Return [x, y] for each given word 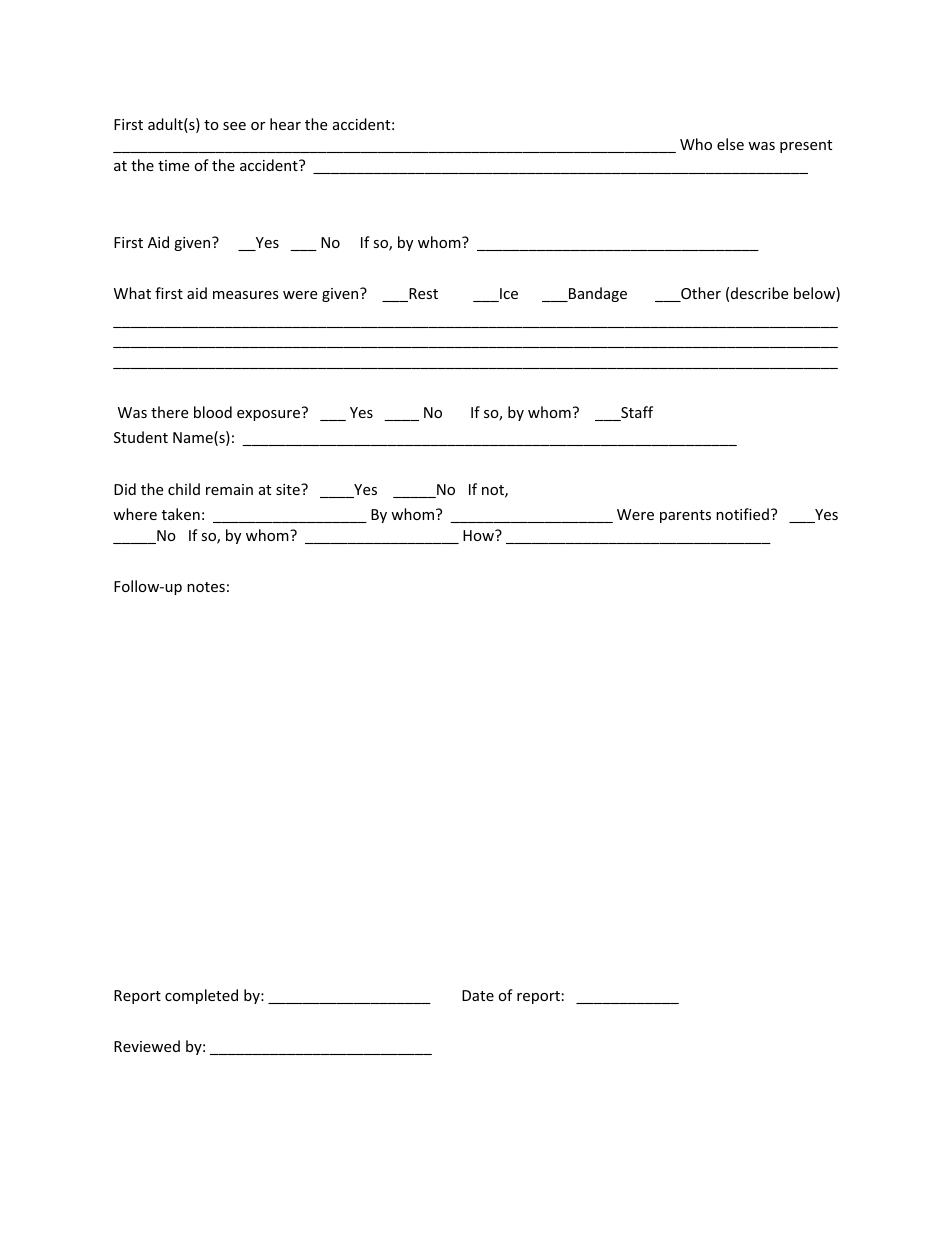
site [289, 489]
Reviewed [147, 1046]
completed [201, 996]
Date [478, 995]
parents [685, 516]
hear [285, 124]
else [730, 144]
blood [213, 412]
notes [206, 587]
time [173, 165]
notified [742, 514]
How [479, 535]
